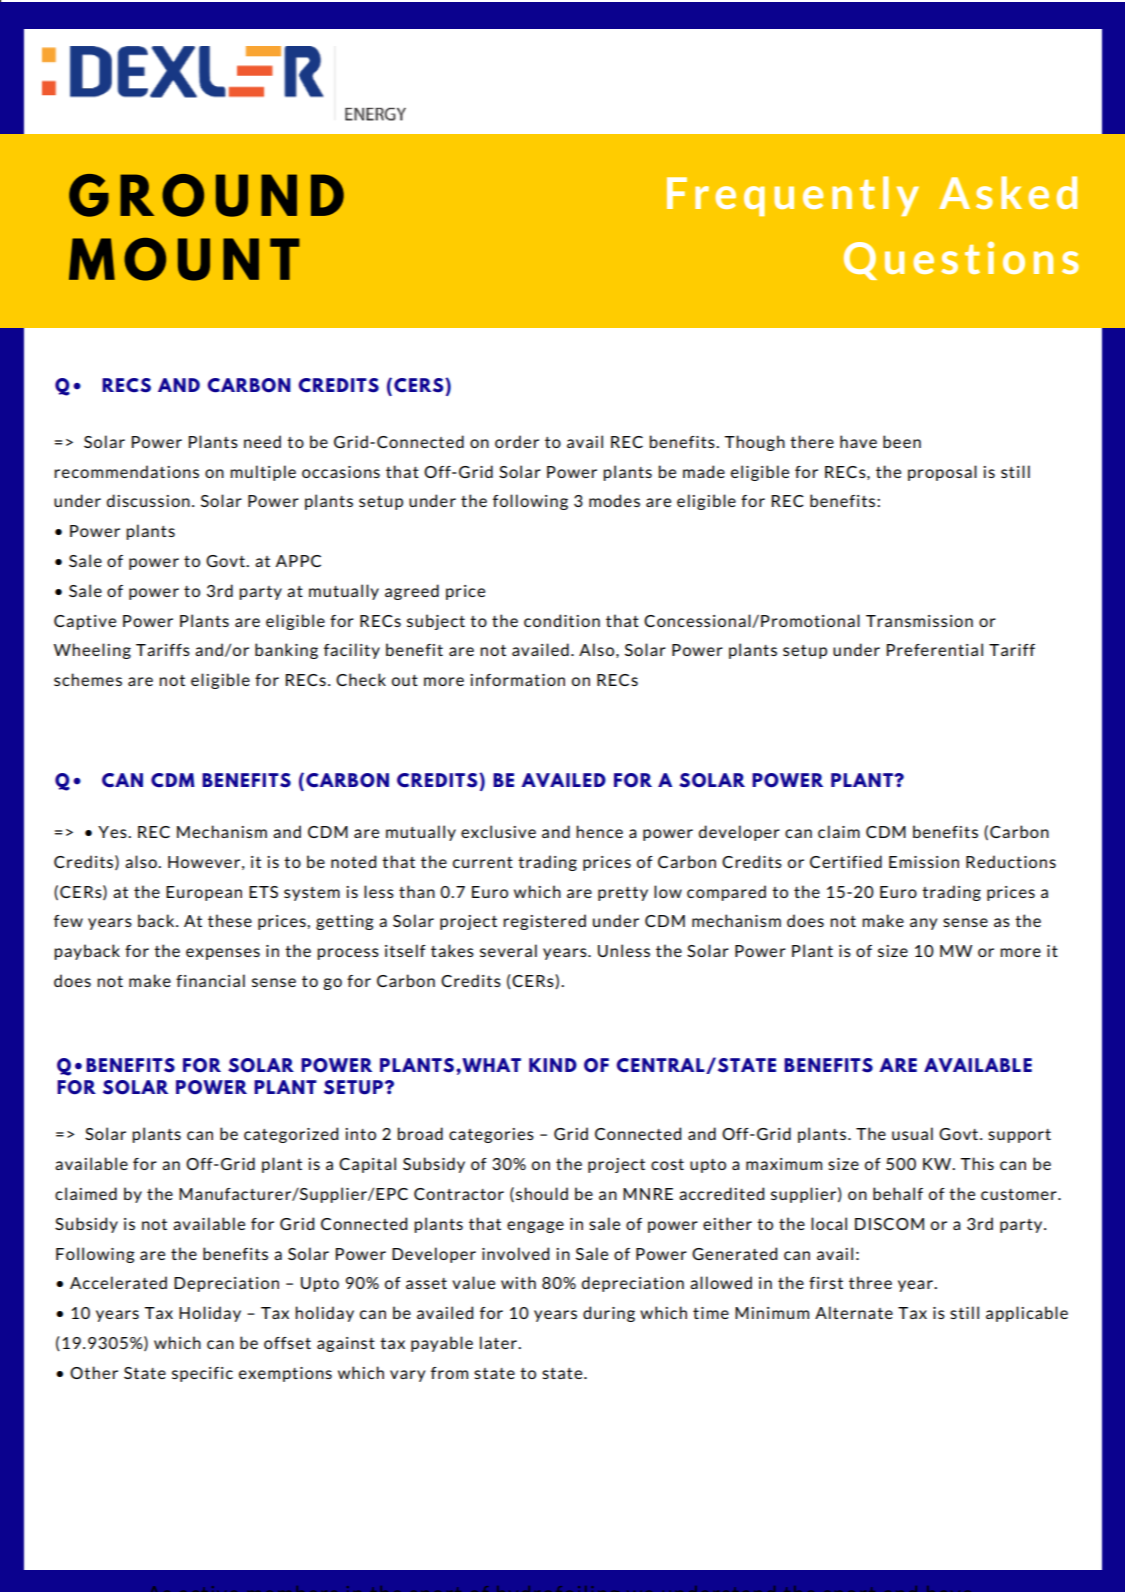 This page has height=1592, width=1125. I want to click on specific, so click(202, 1374).
